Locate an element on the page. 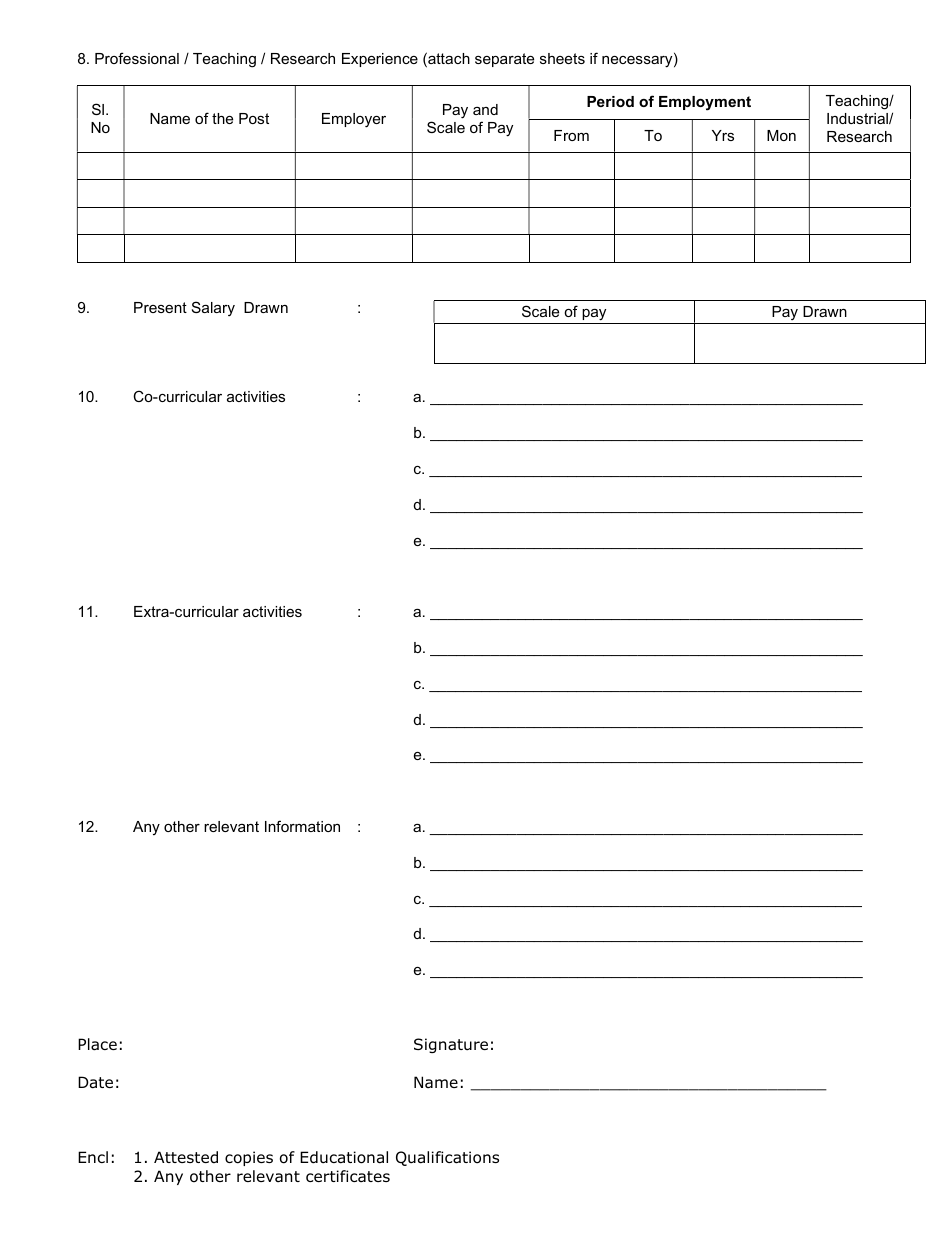 This page has width=952, height=1233. Salary is located at coordinates (213, 308).
